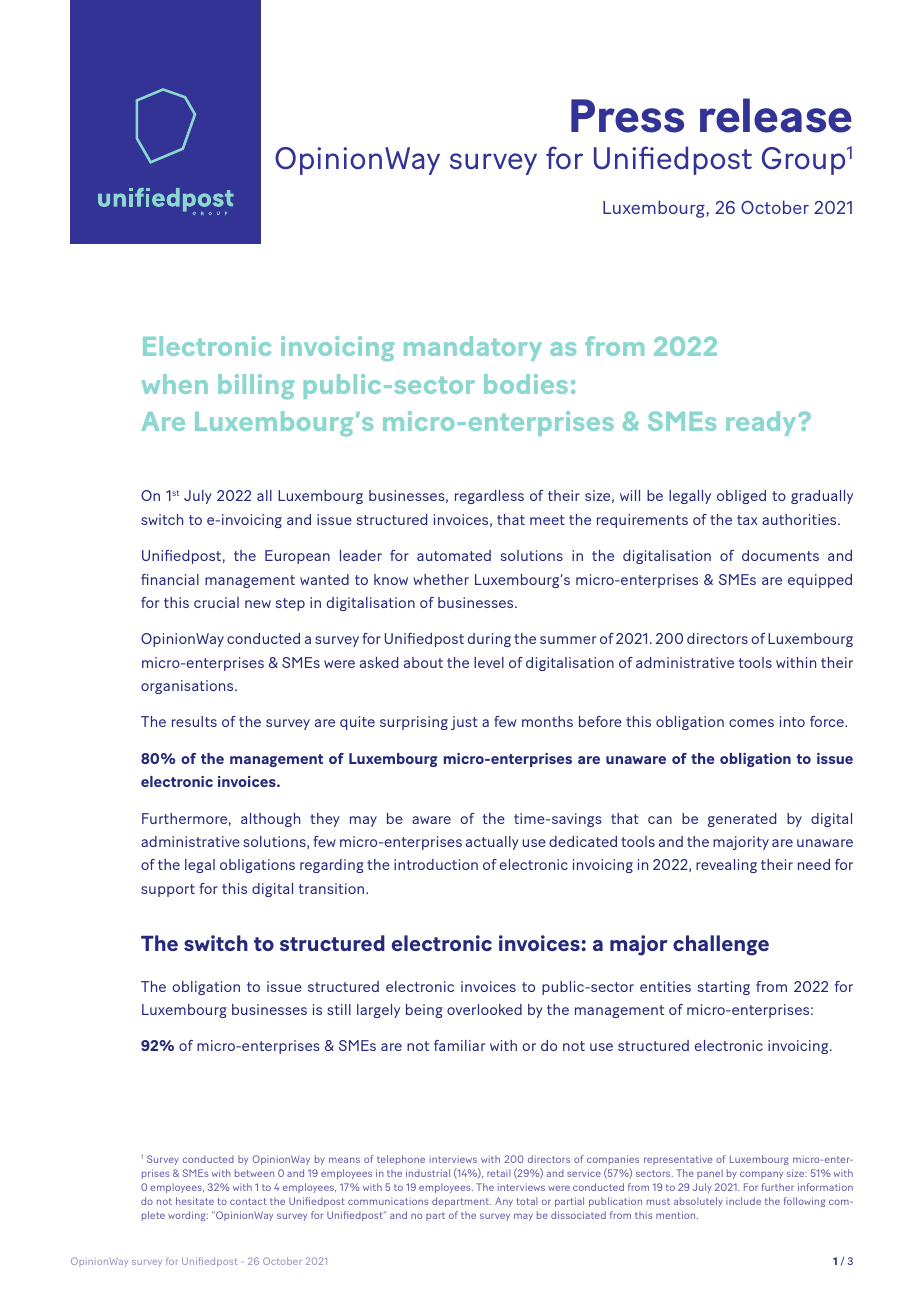 The image size is (924, 1308). I want to click on ready, so click(762, 423).
